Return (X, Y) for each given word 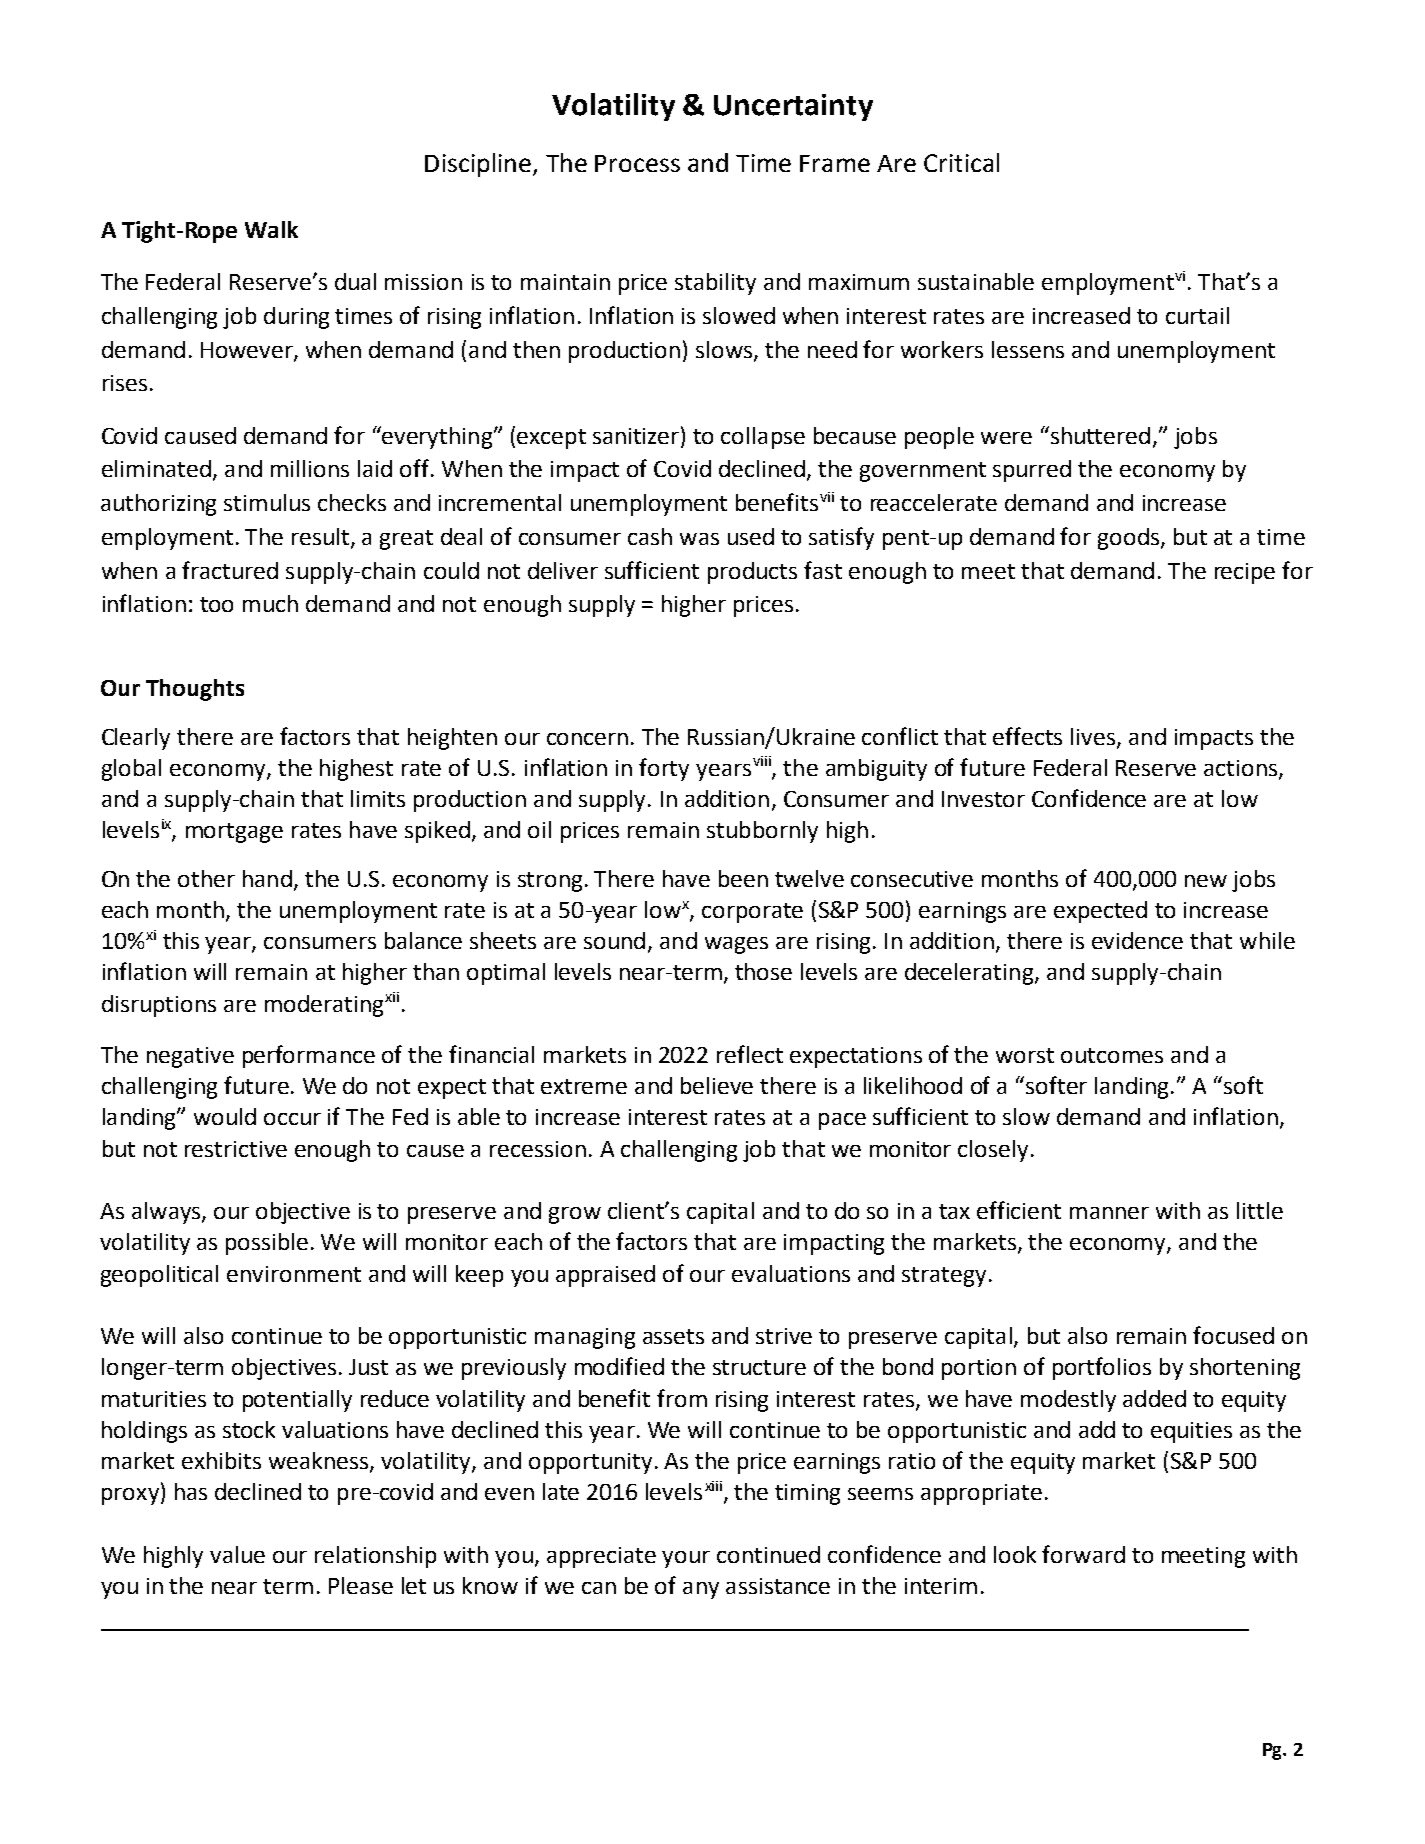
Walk (271, 229)
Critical (961, 162)
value (237, 1554)
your (686, 1559)
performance (309, 1056)
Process (637, 163)
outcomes (1112, 1055)
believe (717, 1085)
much (270, 603)
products (752, 573)
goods (1128, 539)
